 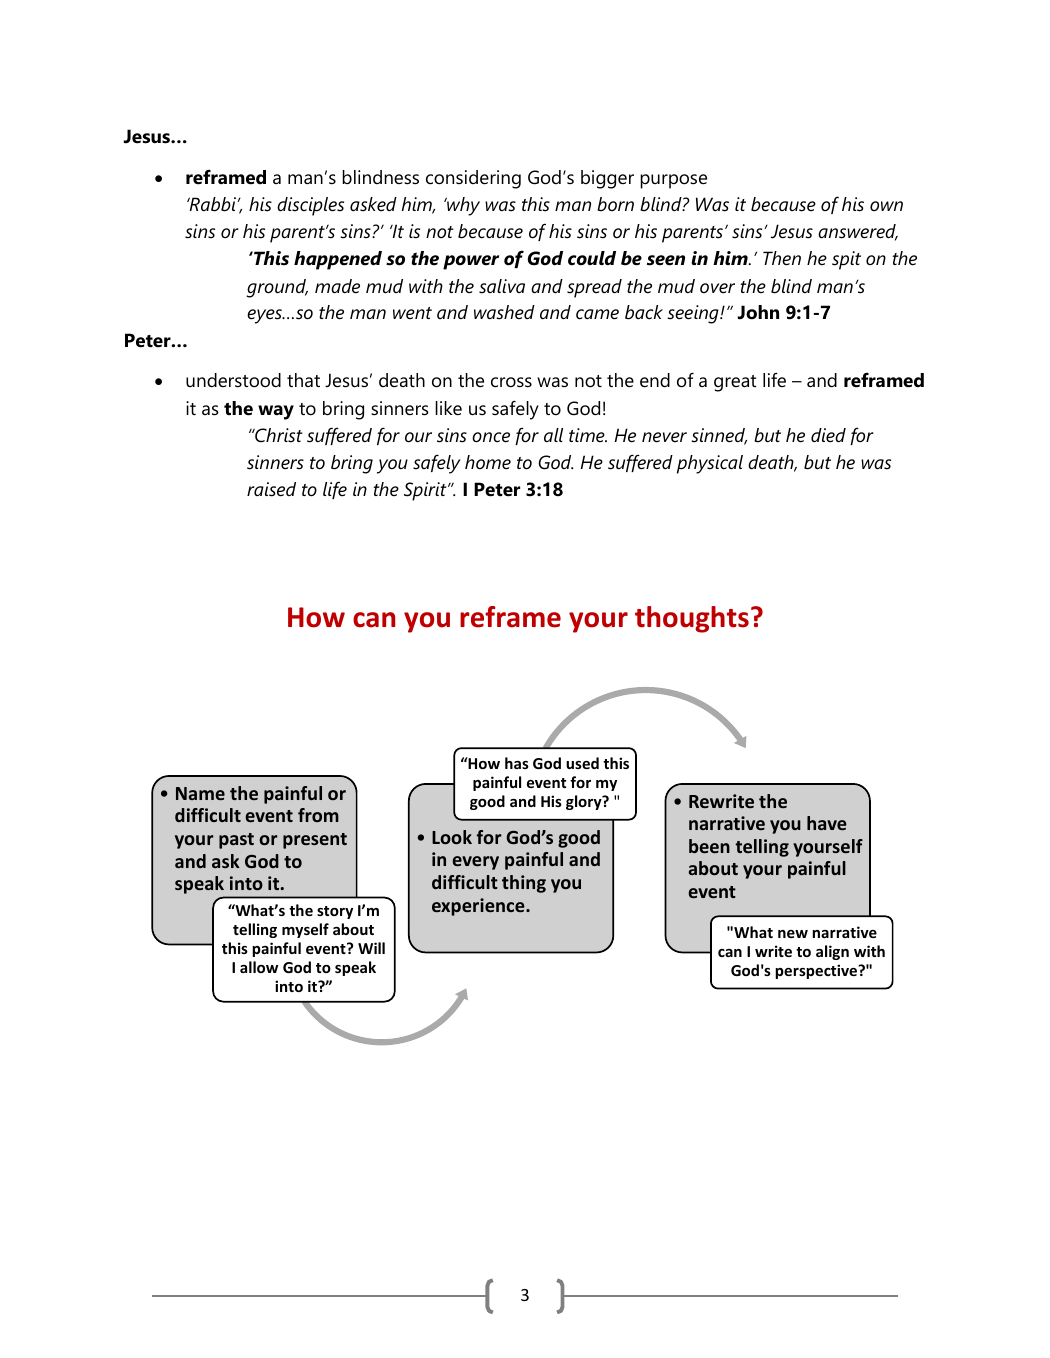 I want to click on thoughts, so click(x=692, y=619).
